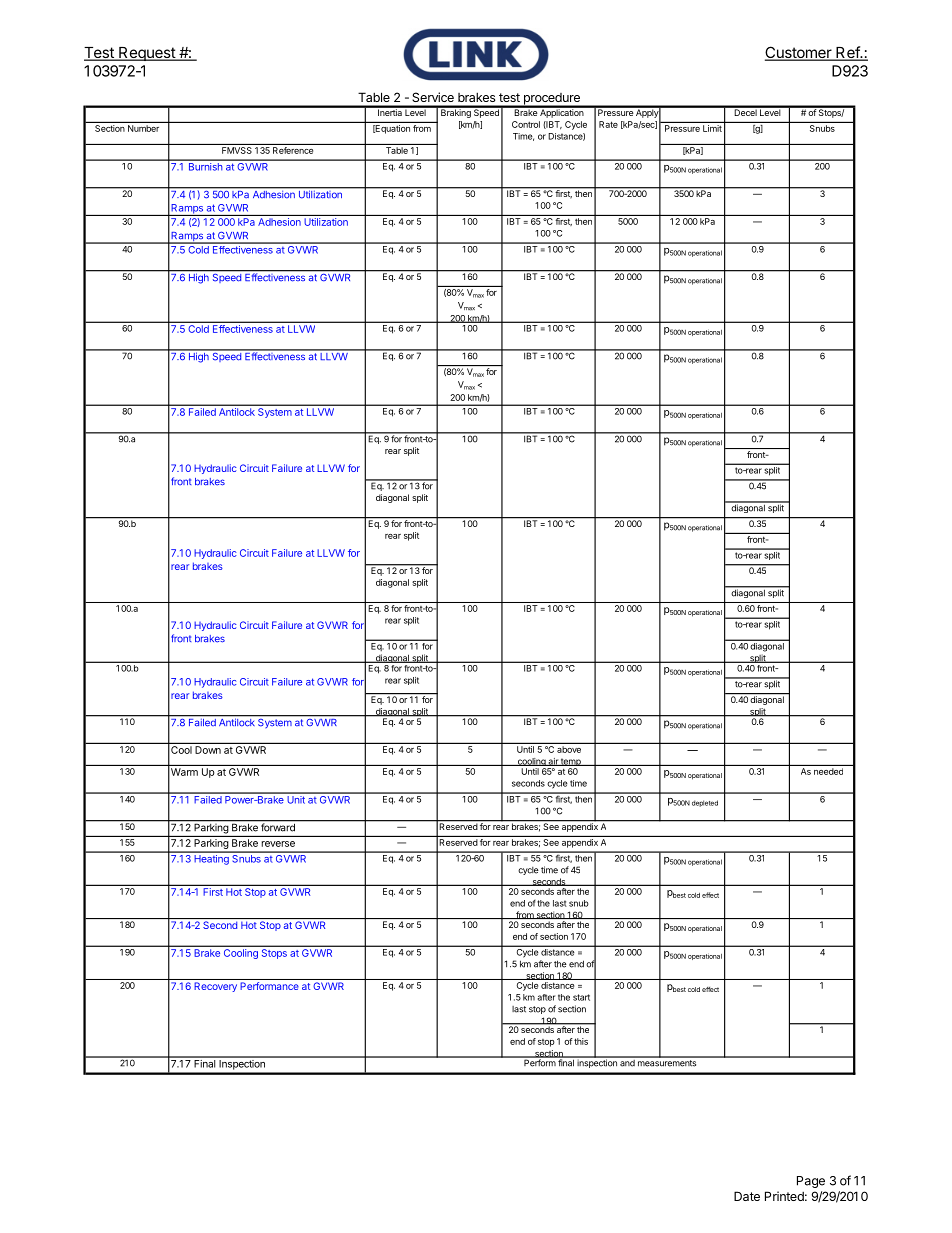 This document has width=952, height=1233. Describe the element at coordinates (526, 124) in the document. I see `Control` at that location.
